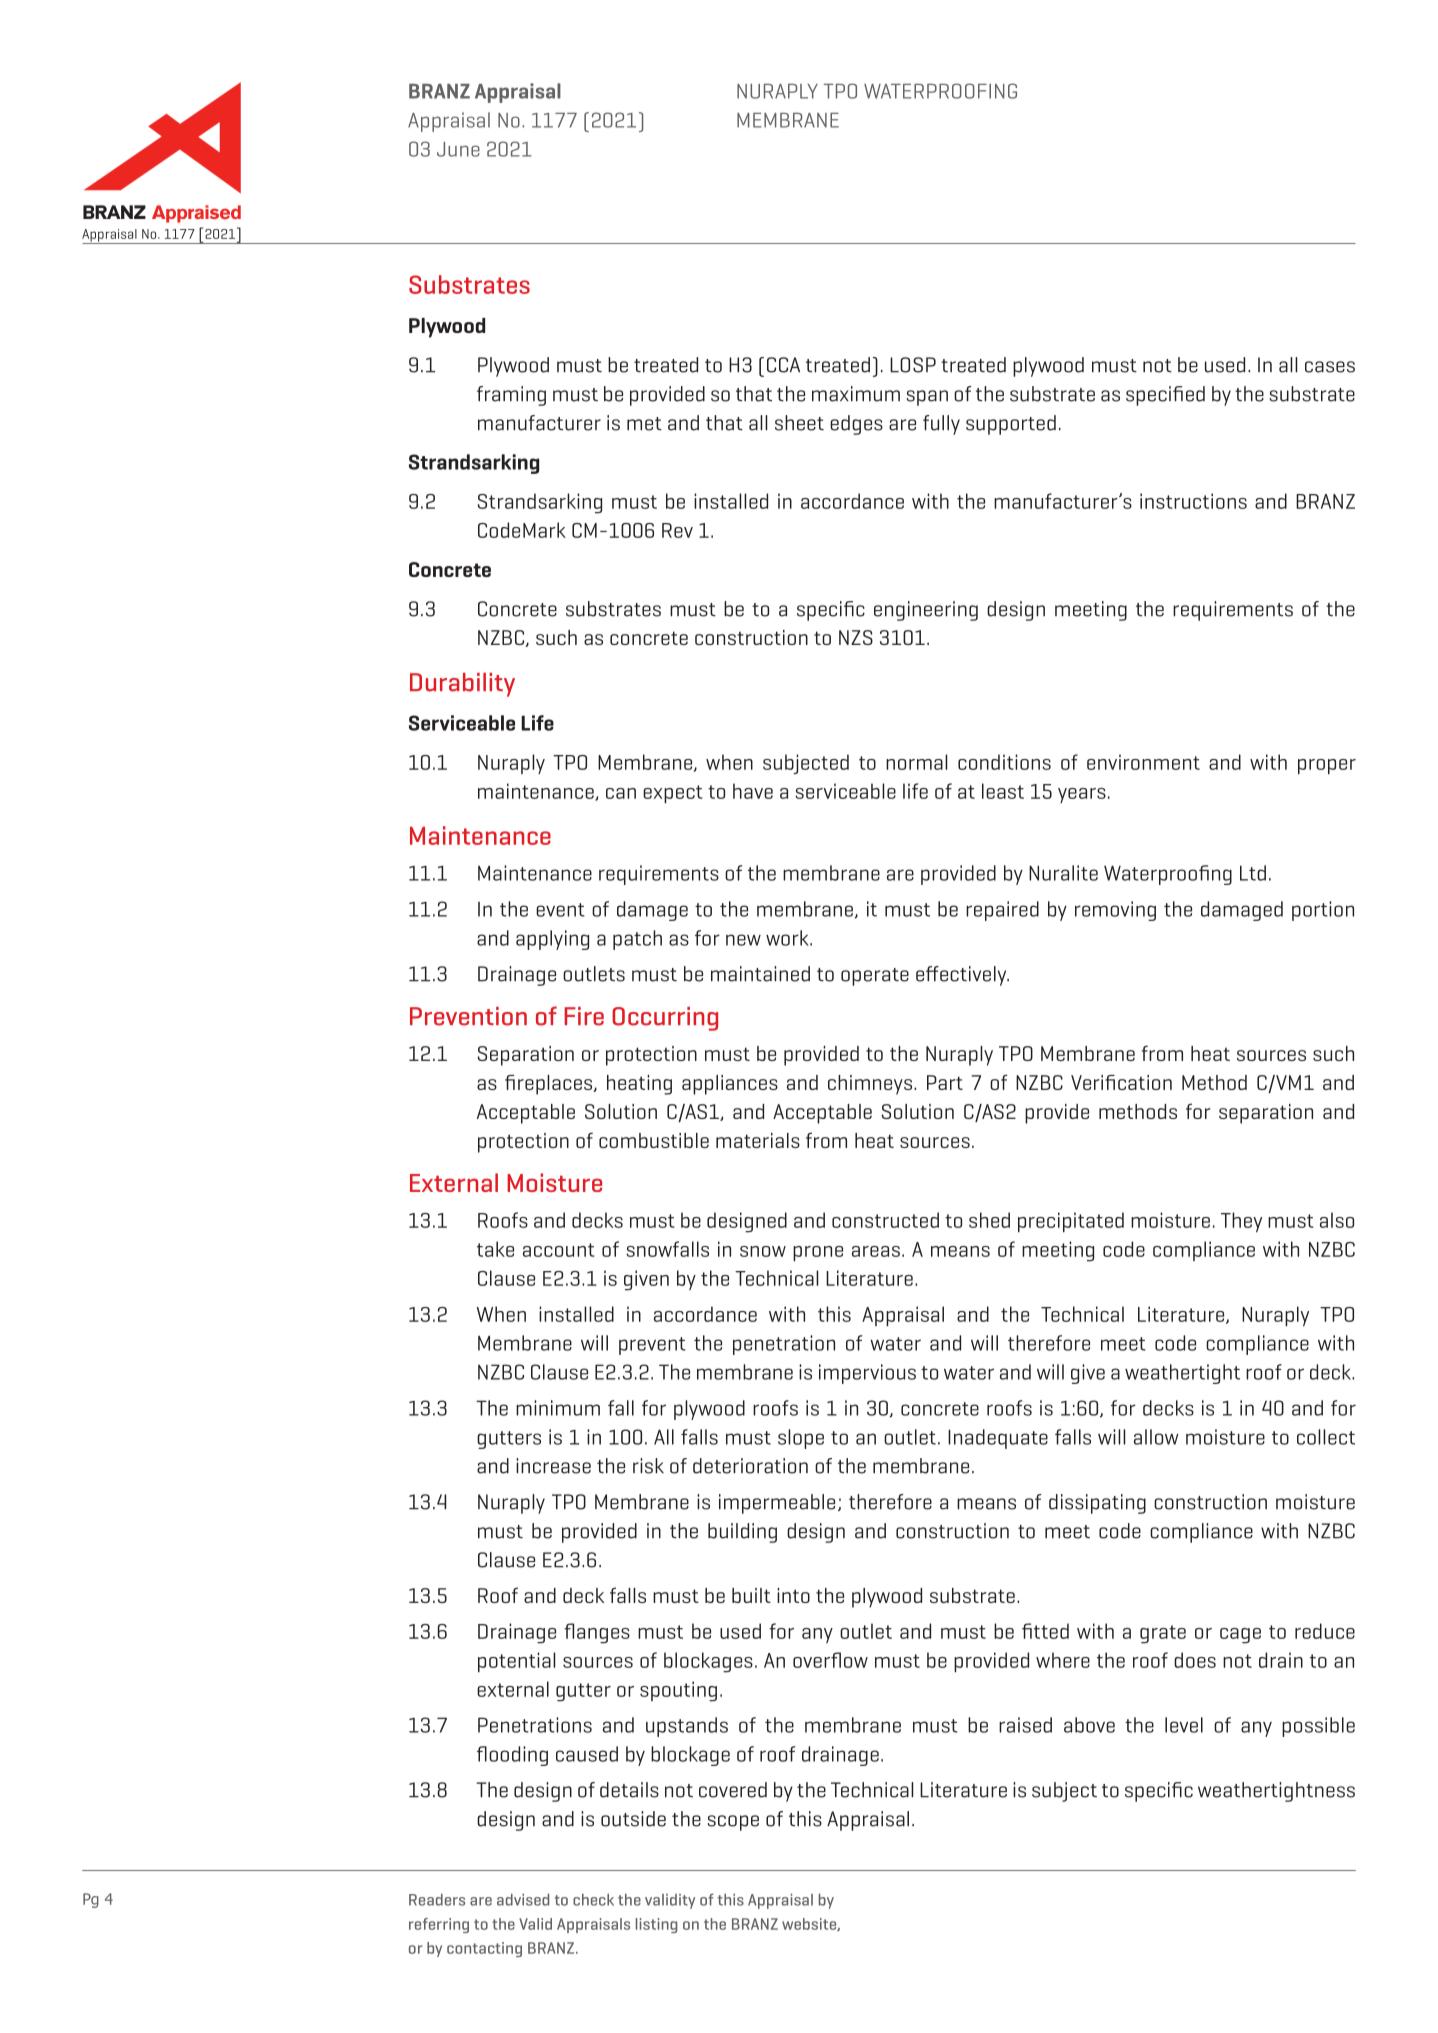  I want to click on advised, so click(523, 1899).
